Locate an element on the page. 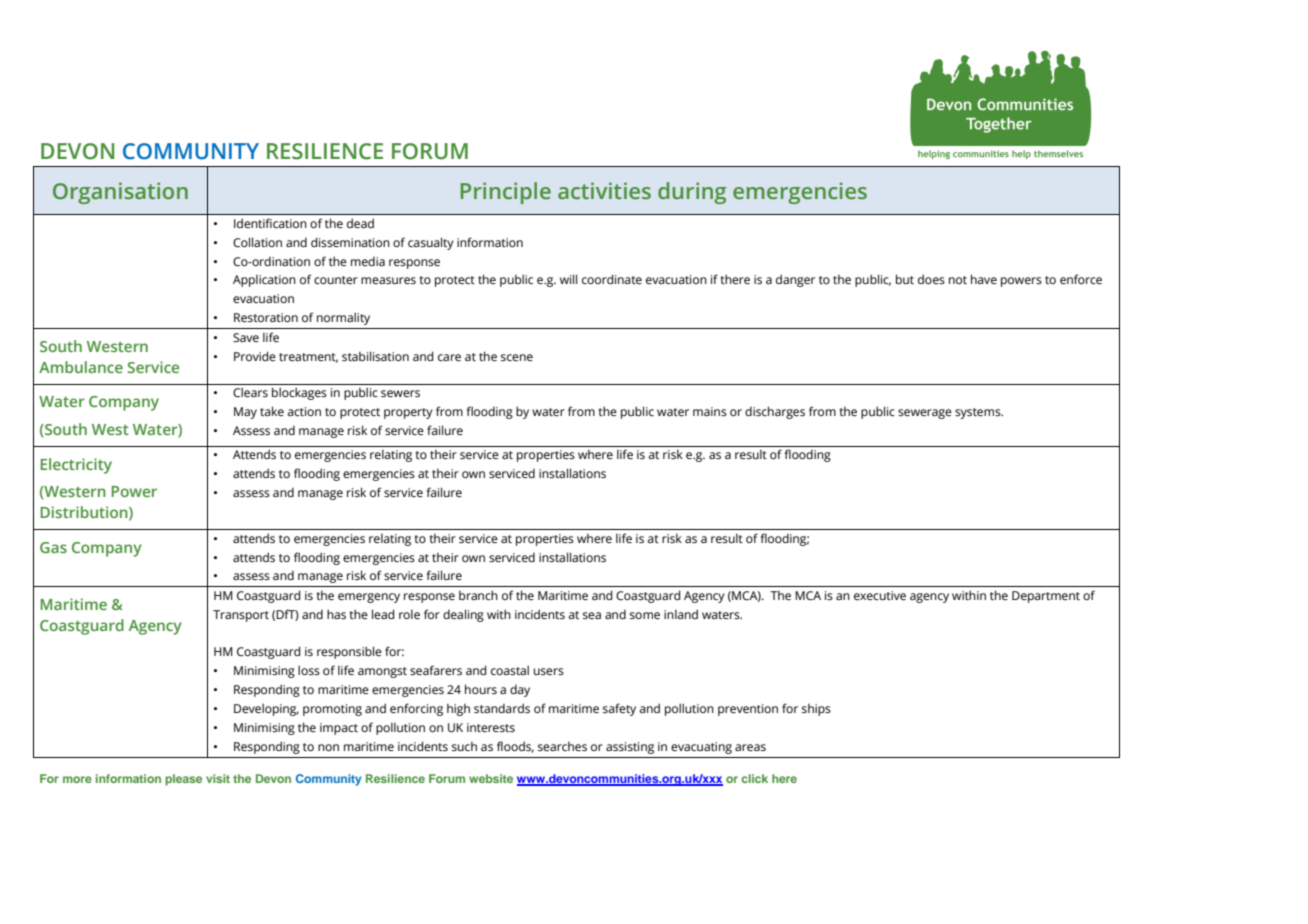 Image resolution: width=1308 pixels, height=924 pixels. please is located at coordinates (183, 780).
